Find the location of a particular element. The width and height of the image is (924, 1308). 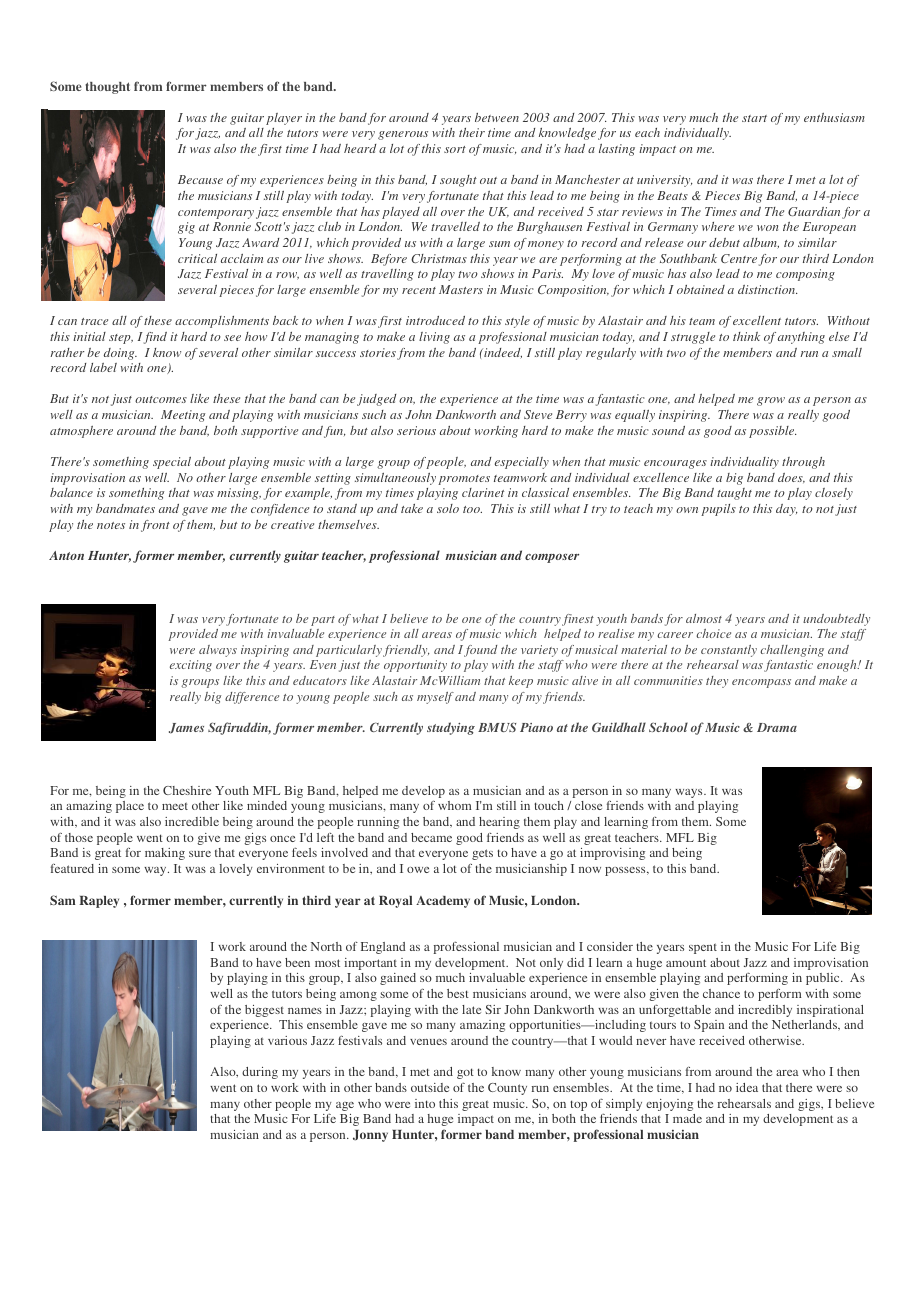

exciting is located at coordinates (191, 666).
